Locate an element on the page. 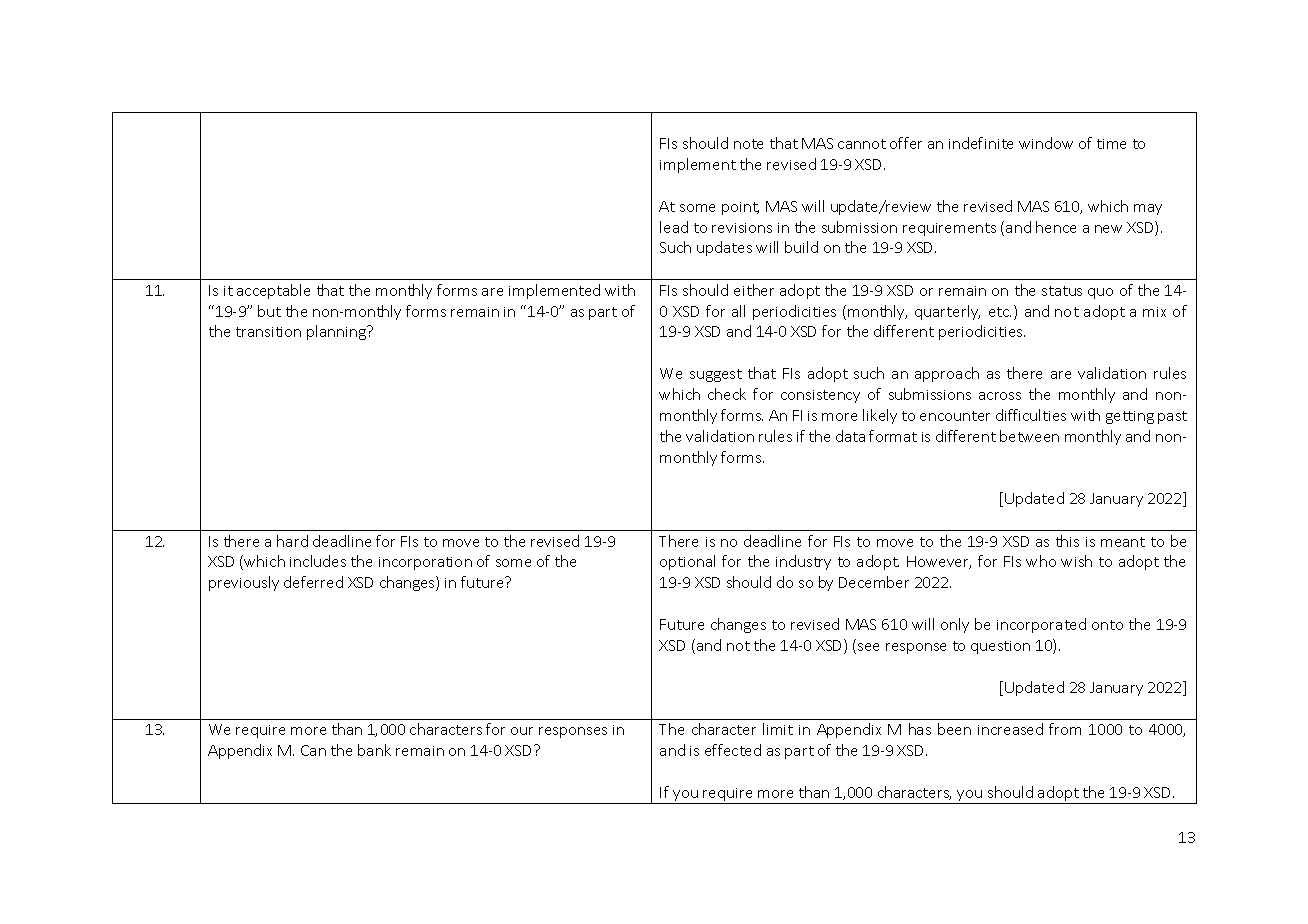 This document has height=924, width=1308. optional is located at coordinates (687, 562).
